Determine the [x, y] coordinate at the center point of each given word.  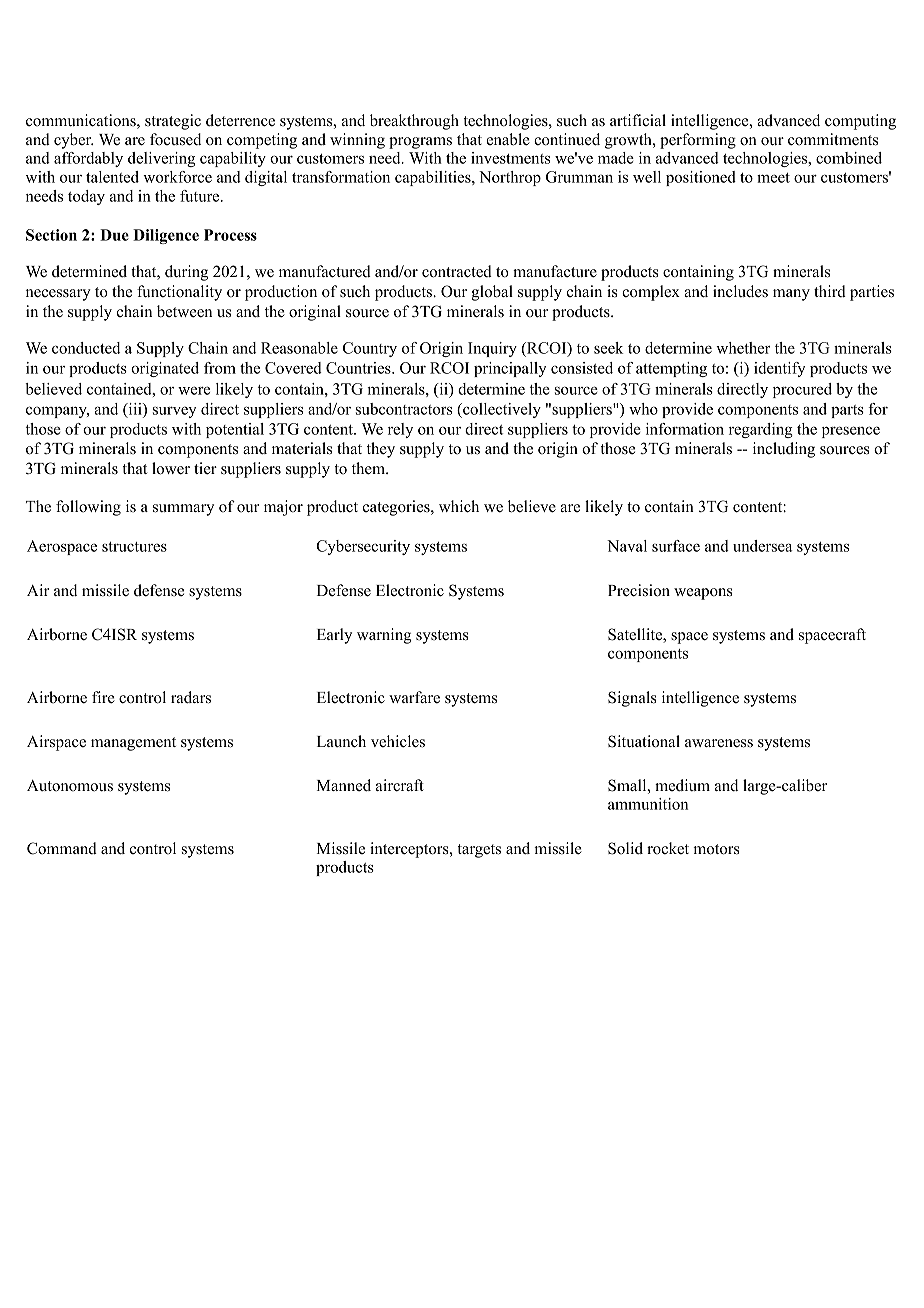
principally [510, 369]
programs [420, 143]
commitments [833, 139]
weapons [703, 594]
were [194, 390]
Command [62, 848]
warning [384, 636]
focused [175, 139]
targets [479, 851]
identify [780, 369]
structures [134, 547]
